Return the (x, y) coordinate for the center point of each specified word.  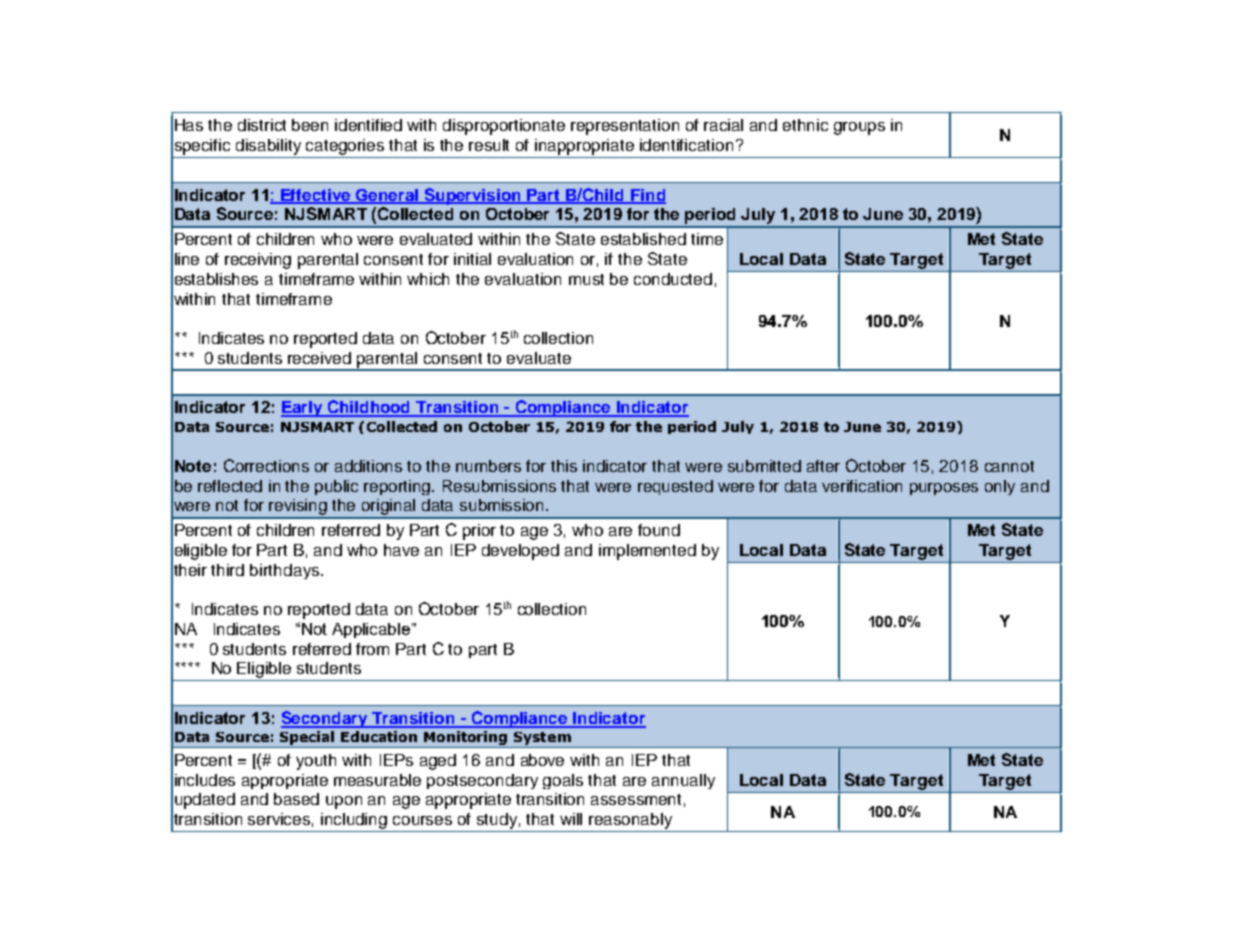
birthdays (286, 571)
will (571, 819)
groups (859, 128)
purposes (944, 489)
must (586, 279)
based (296, 799)
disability (268, 147)
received (319, 358)
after (823, 466)
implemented (647, 552)
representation (625, 127)
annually (683, 781)
